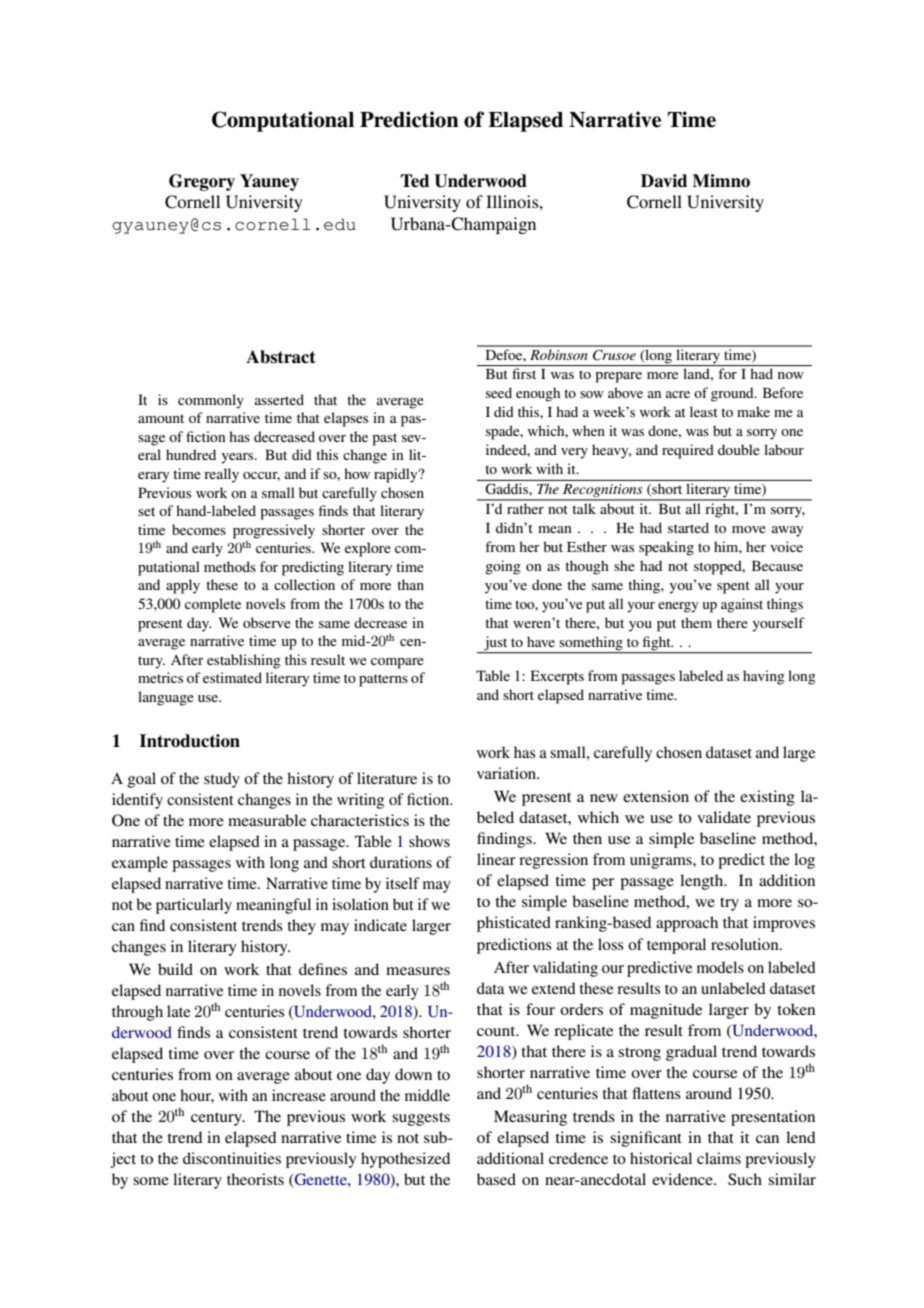  What do you see at coordinates (720, 967) in the screenshot?
I see `models` at bounding box center [720, 967].
